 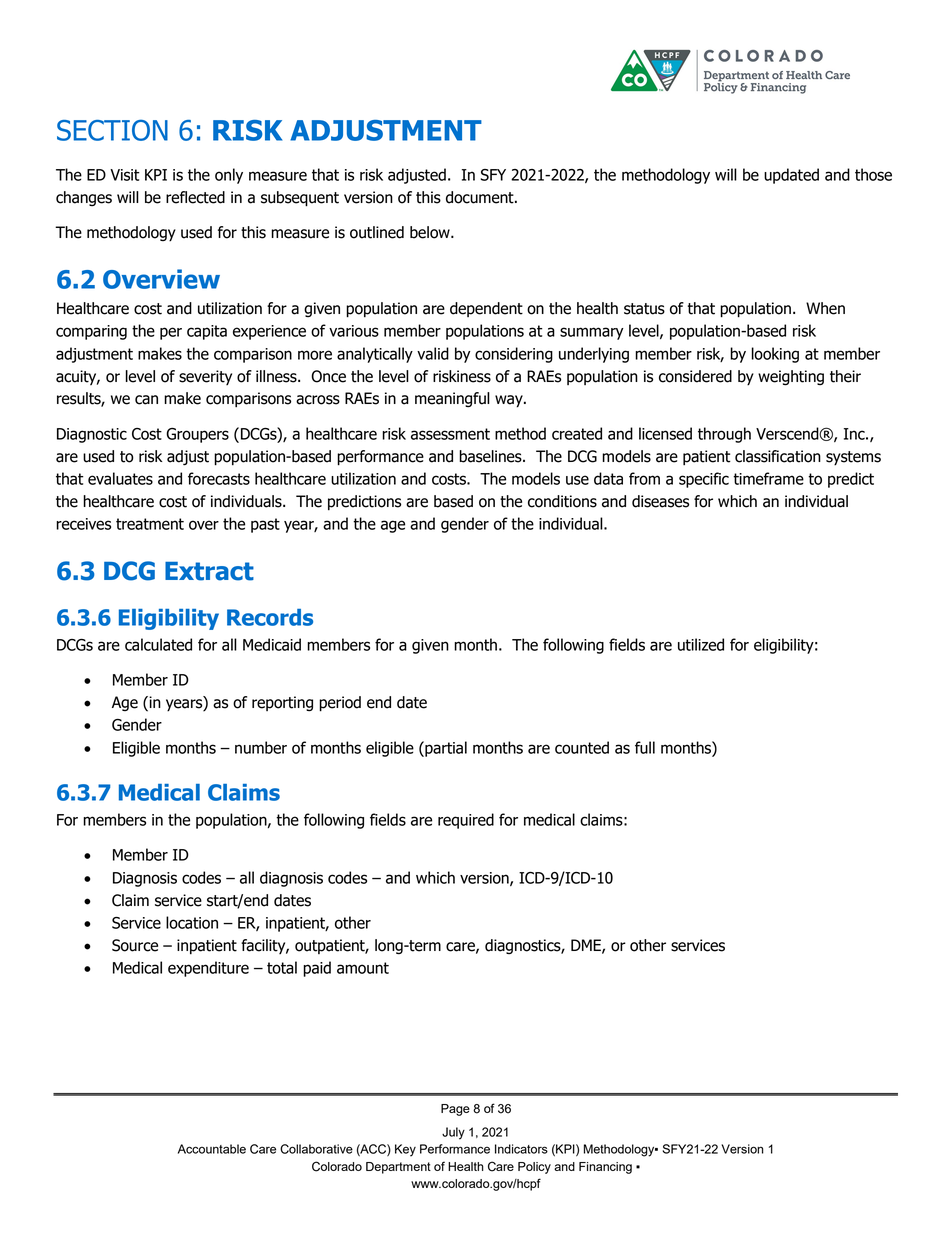 I want to click on those, so click(x=873, y=174).
